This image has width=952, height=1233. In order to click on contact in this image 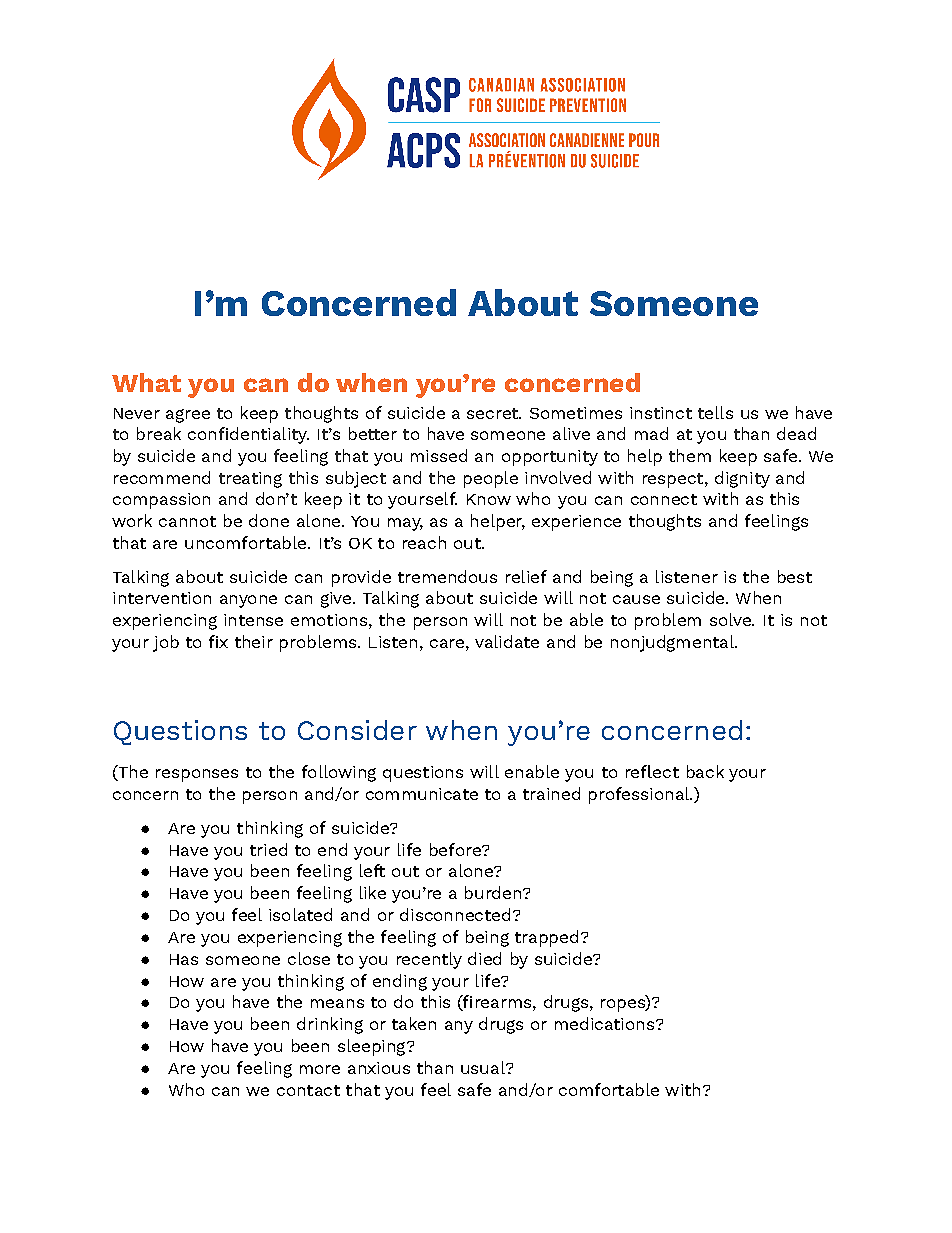, I will do `click(308, 1090)`.
